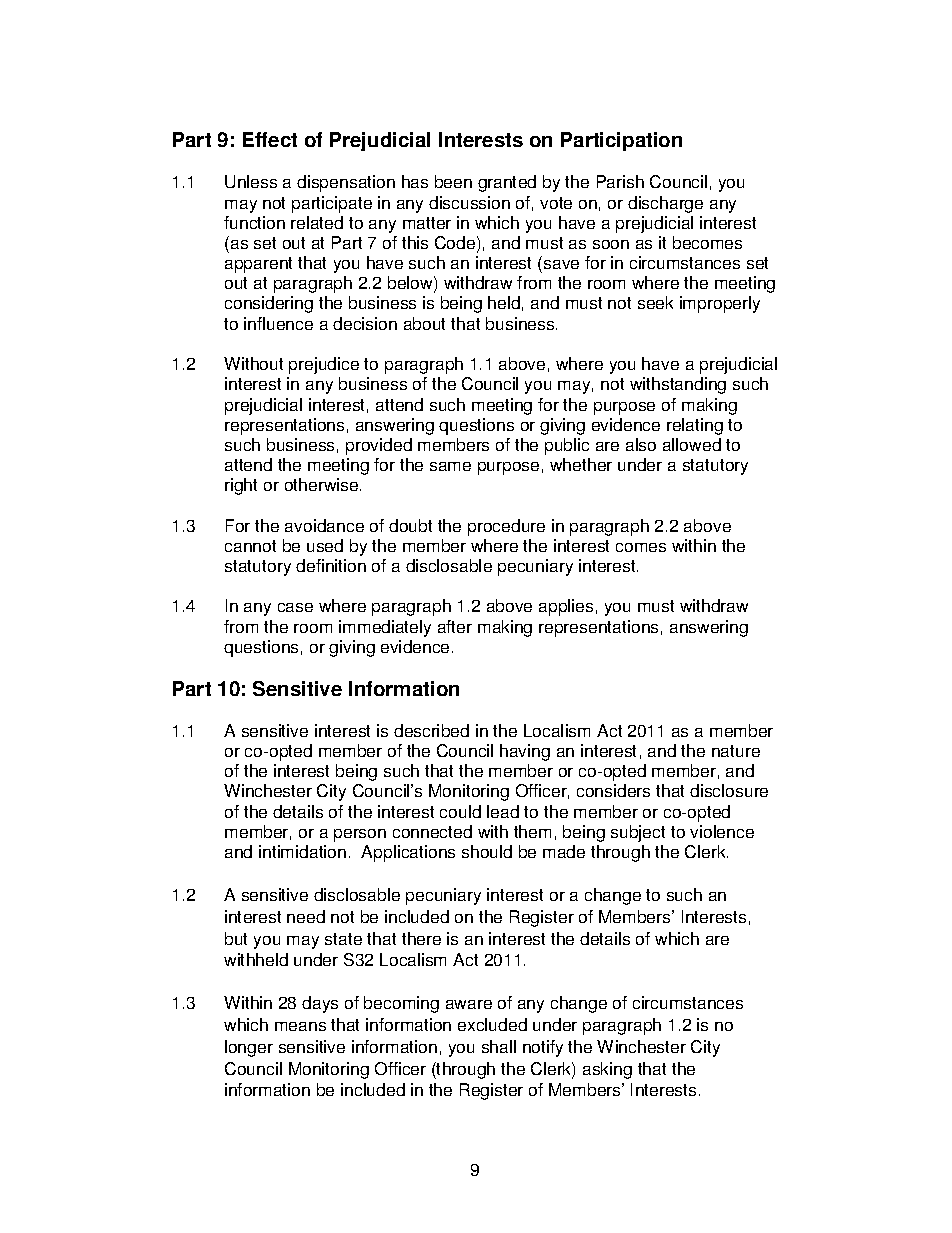 This document has width=952, height=1233. I want to click on having, so click(525, 752).
